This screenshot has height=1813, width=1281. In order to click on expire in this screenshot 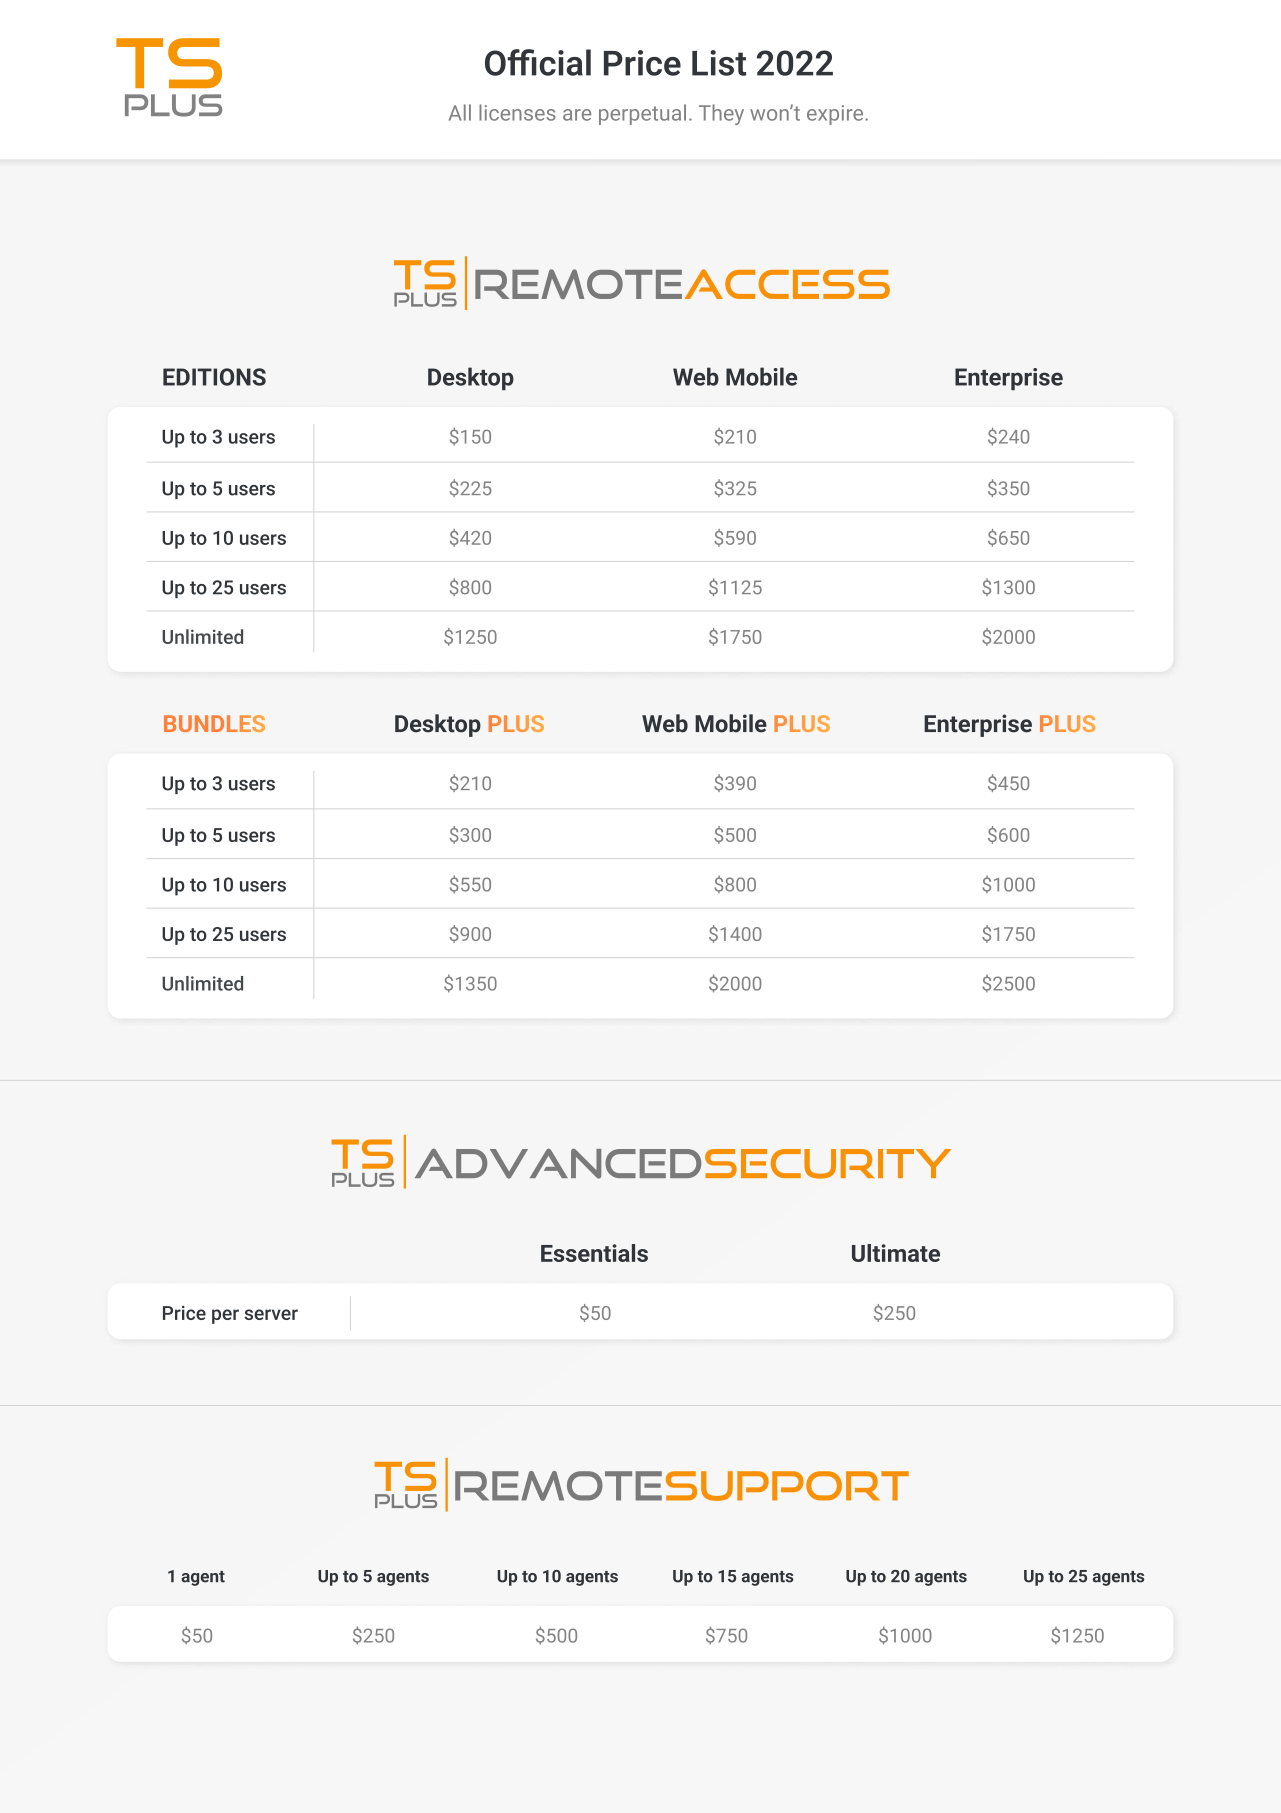, I will do `click(835, 115)`.
